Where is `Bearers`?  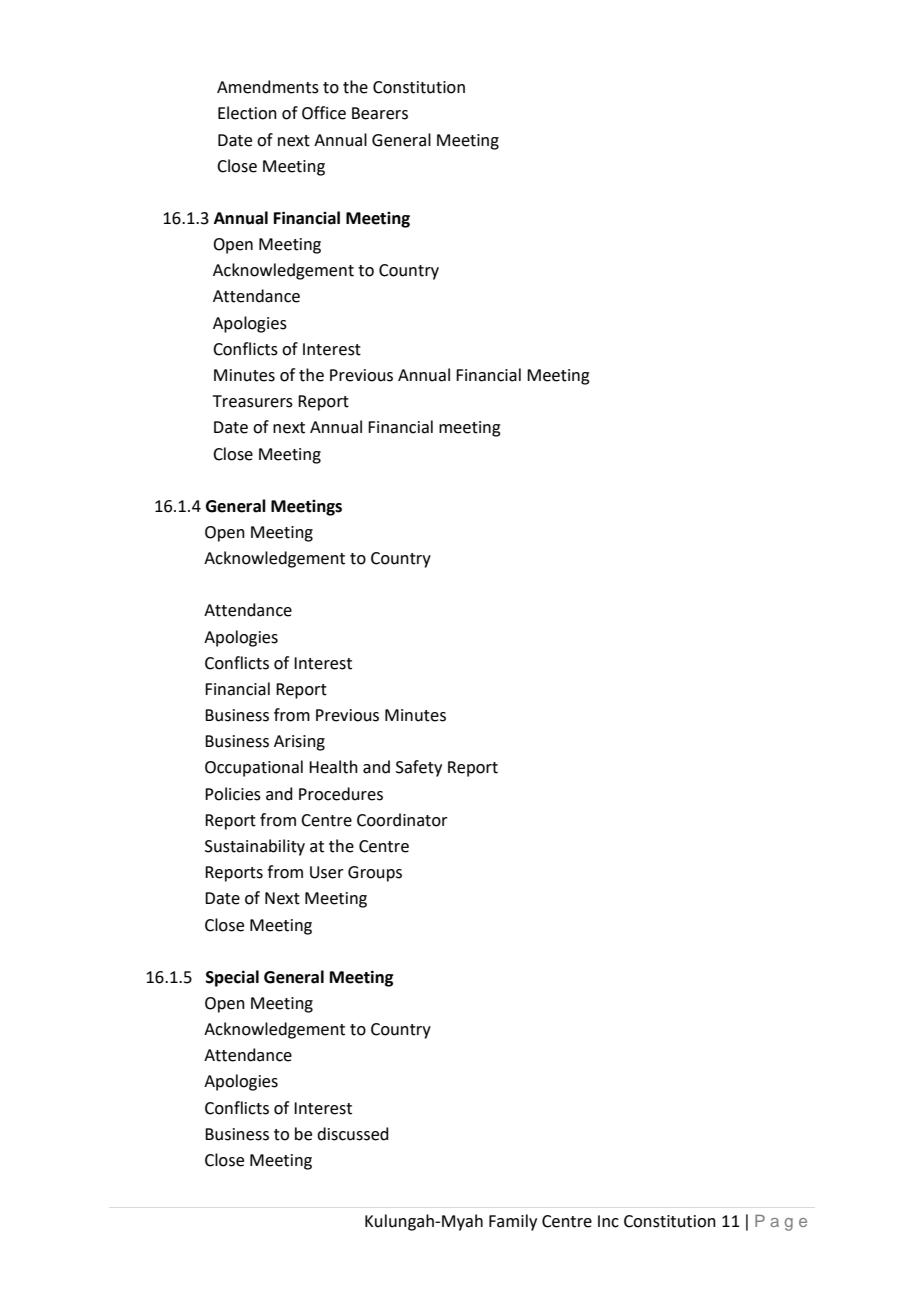
Bearers is located at coordinates (380, 113).
